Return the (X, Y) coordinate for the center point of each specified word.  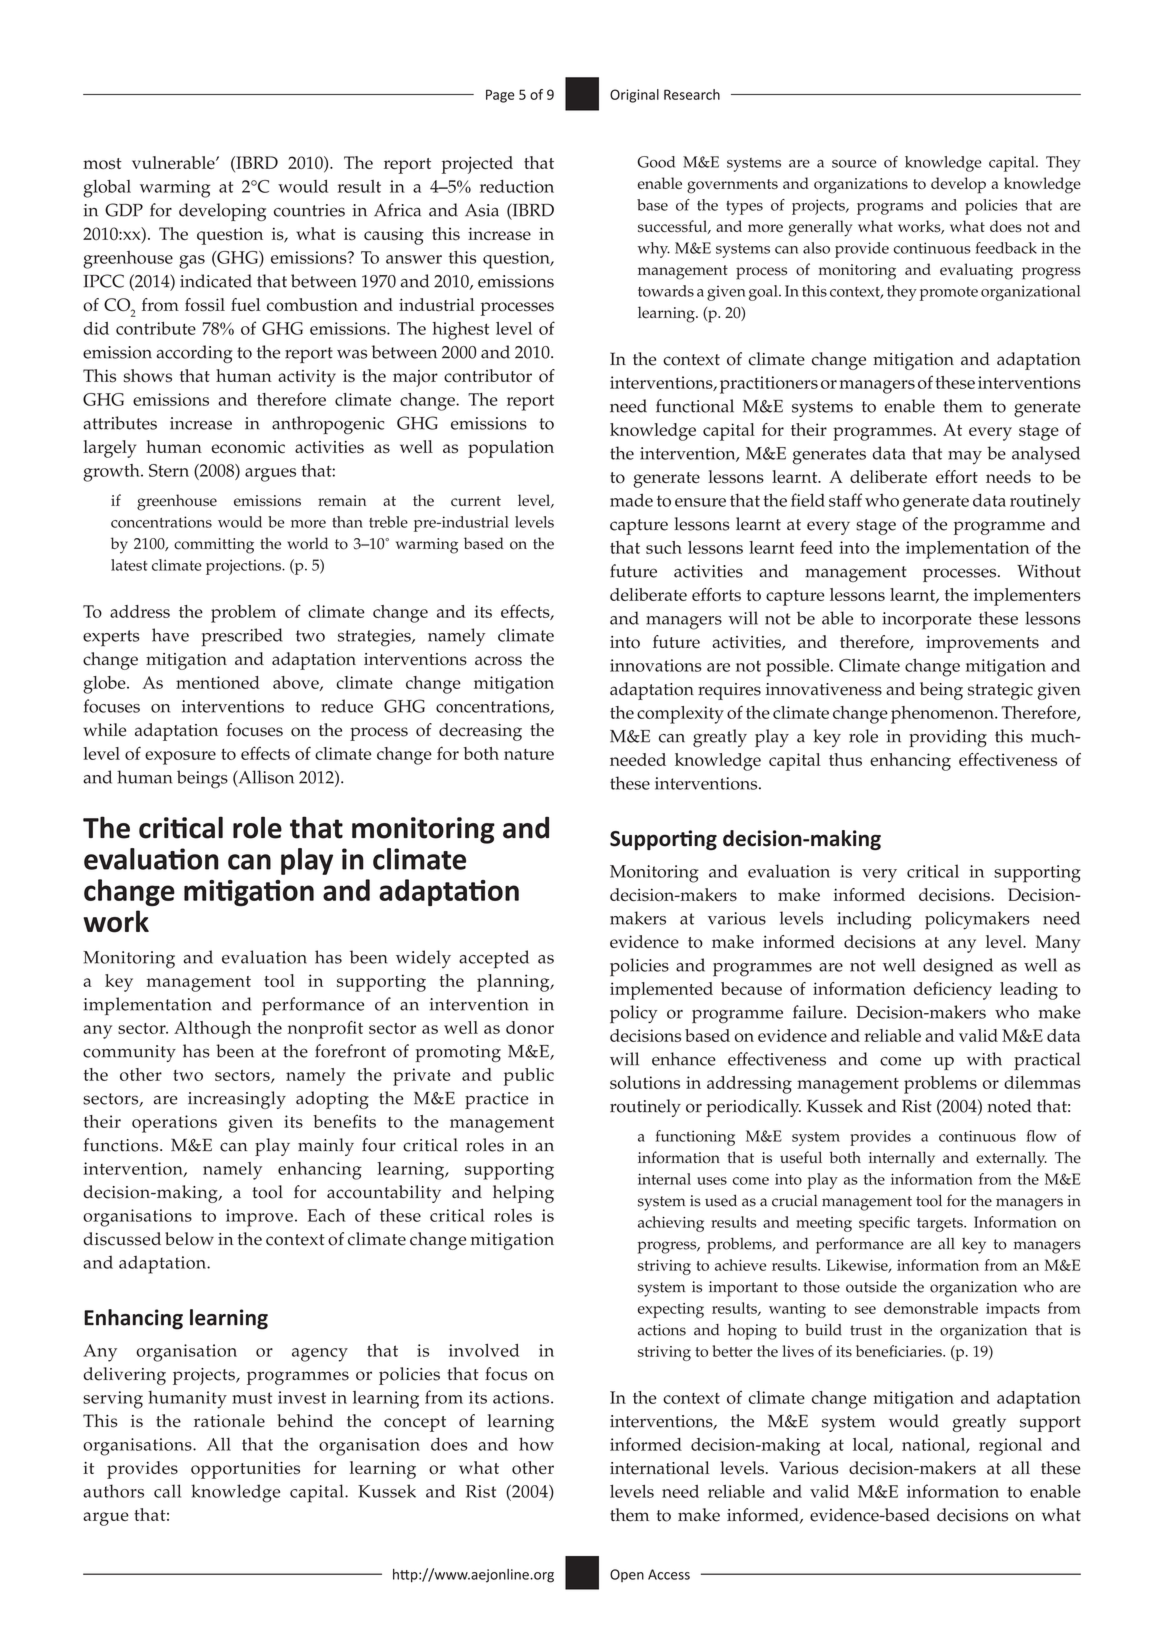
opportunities (245, 1470)
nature (529, 754)
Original (634, 96)
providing (948, 738)
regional (1010, 1447)
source (854, 164)
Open (627, 1575)
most (102, 164)
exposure (180, 758)
